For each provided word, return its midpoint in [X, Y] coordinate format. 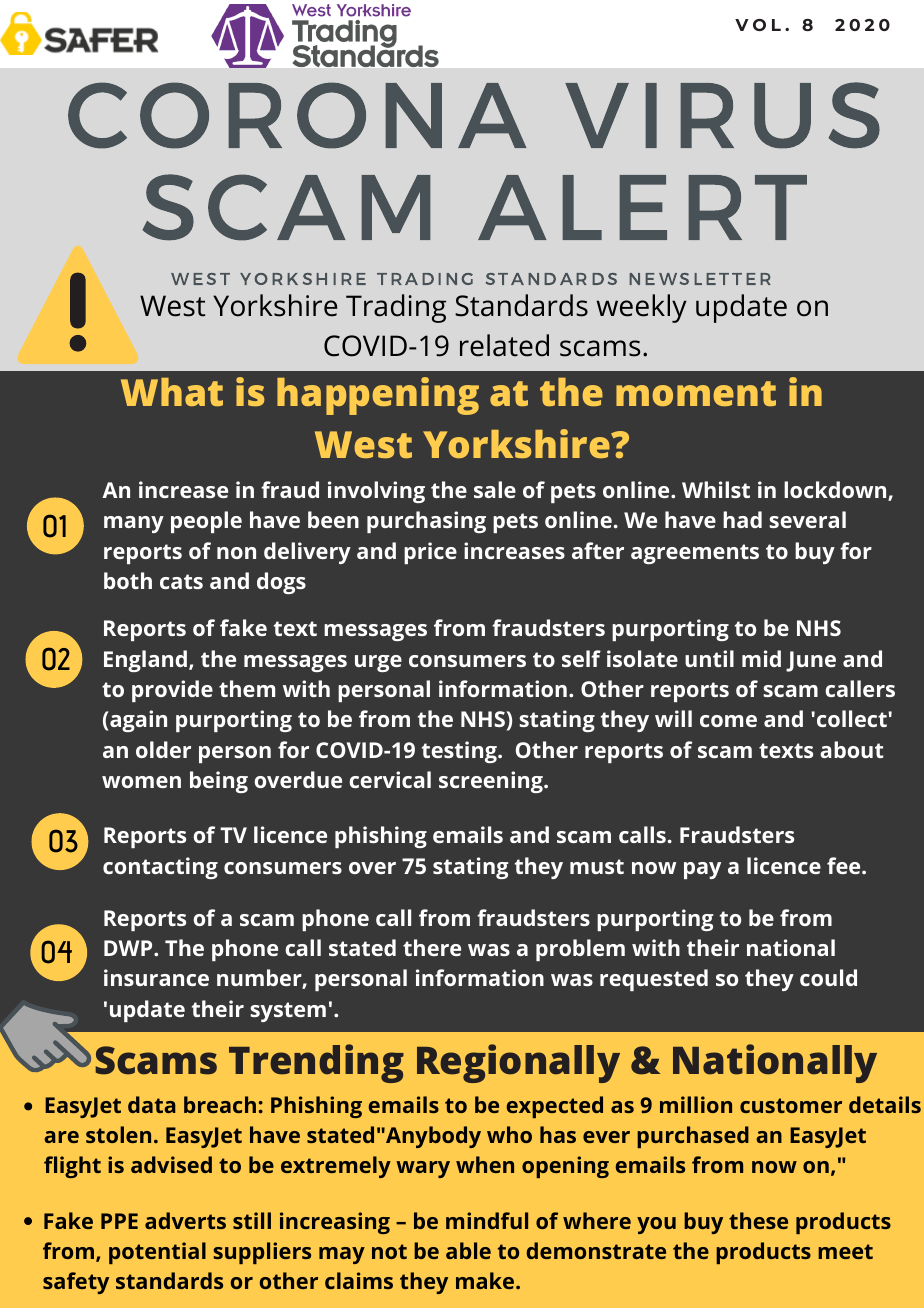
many [134, 524]
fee [845, 865]
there [432, 947]
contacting [160, 868]
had [742, 519]
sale [495, 489]
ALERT [642, 207]
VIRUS [722, 115]
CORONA [297, 115]
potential [157, 1253]
